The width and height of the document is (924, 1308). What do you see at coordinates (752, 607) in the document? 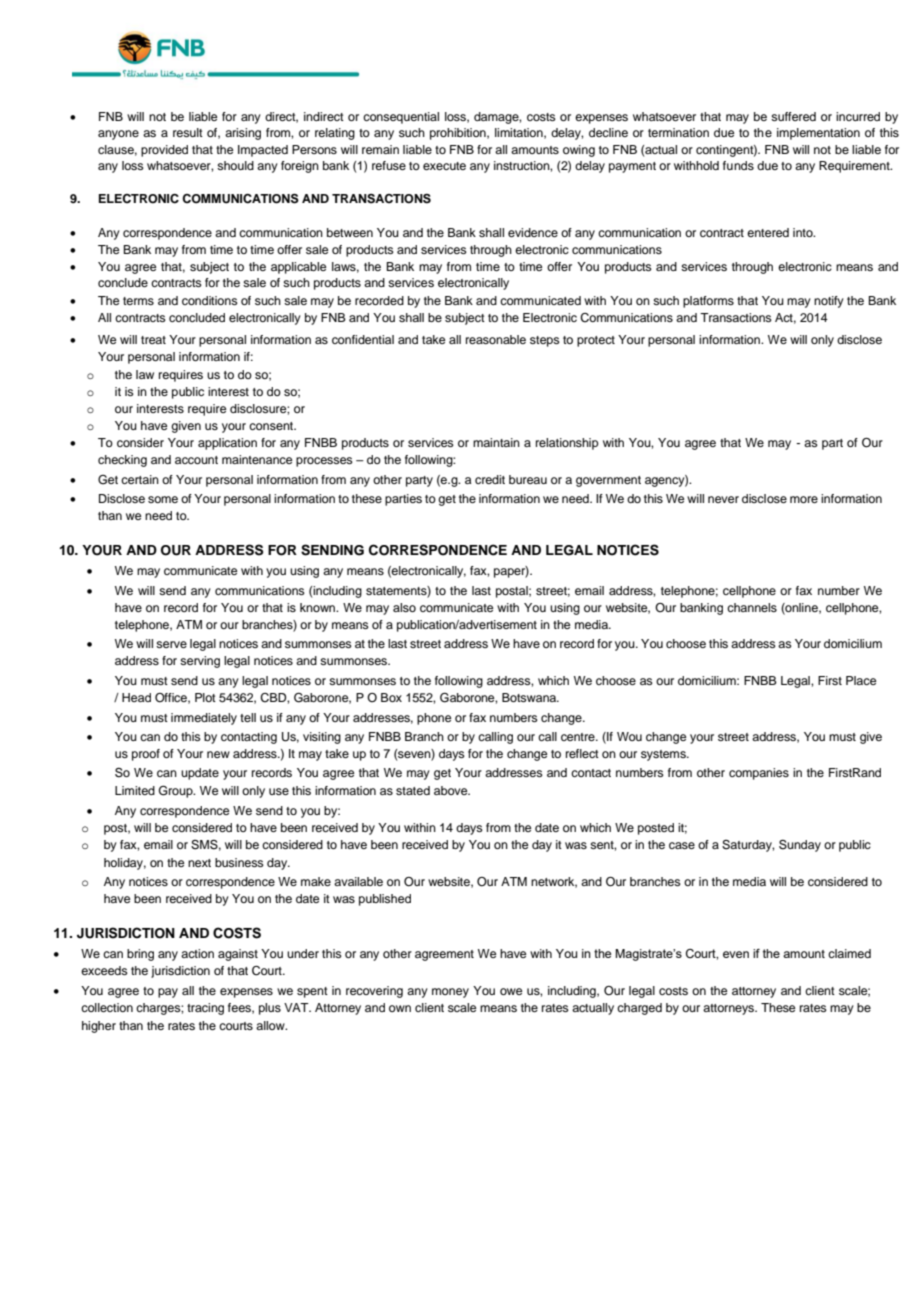
I see `channels` at bounding box center [752, 607].
